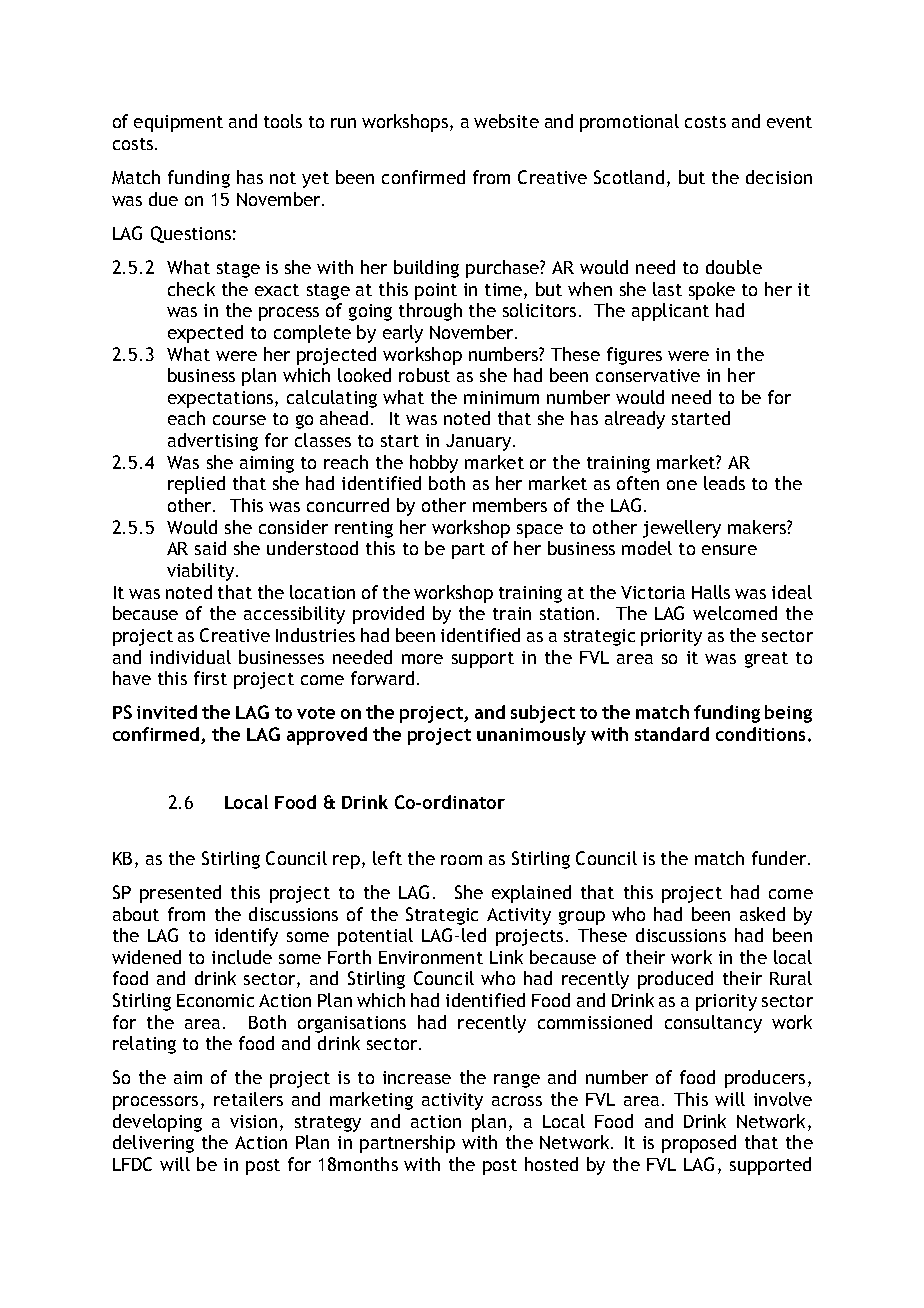 The height and width of the screenshot is (1308, 924). I want to click on decision, so click(779, 177).
